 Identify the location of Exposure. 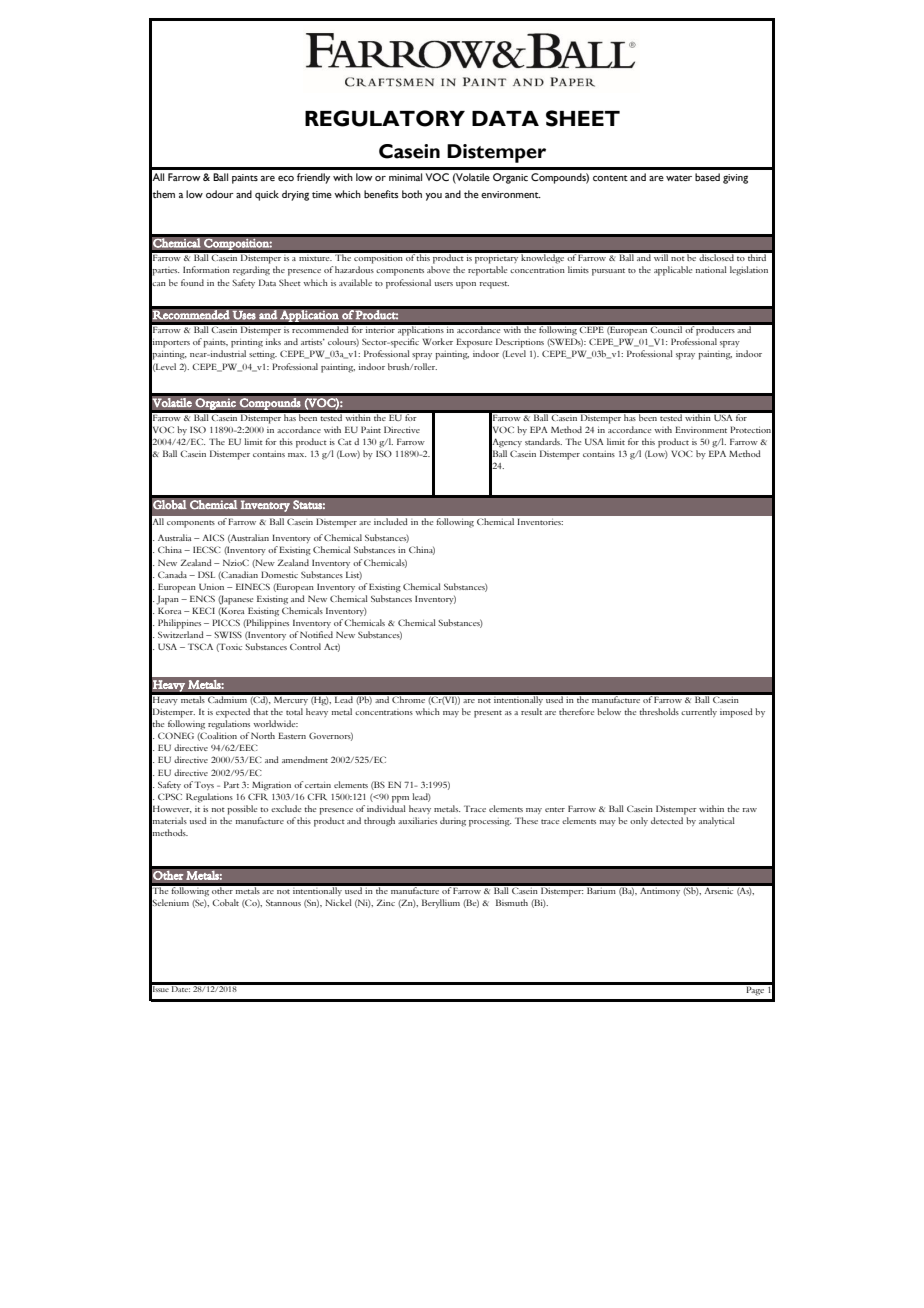
(474, 343).
